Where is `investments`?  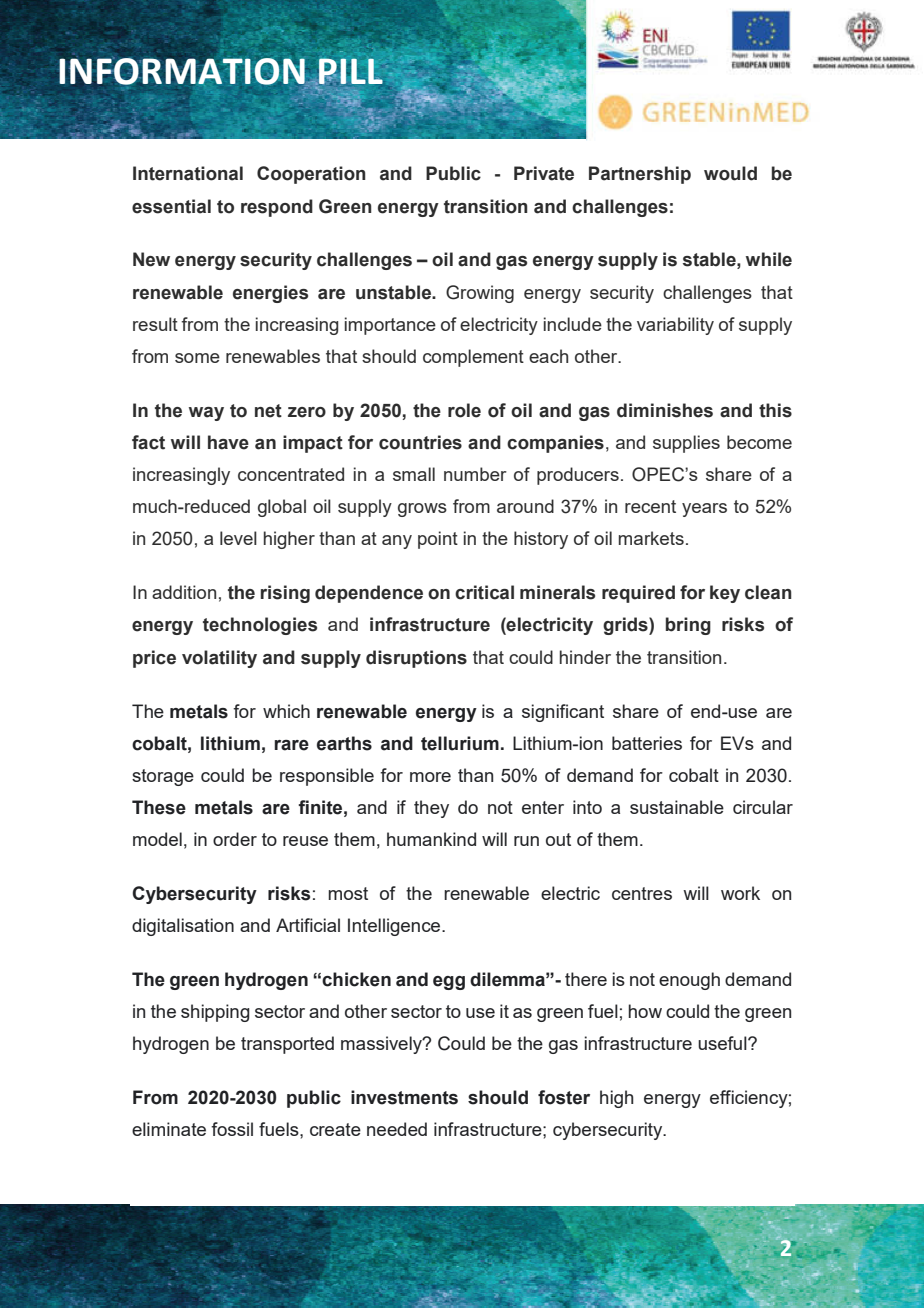
investments is located at coordinates (404, 1097).
